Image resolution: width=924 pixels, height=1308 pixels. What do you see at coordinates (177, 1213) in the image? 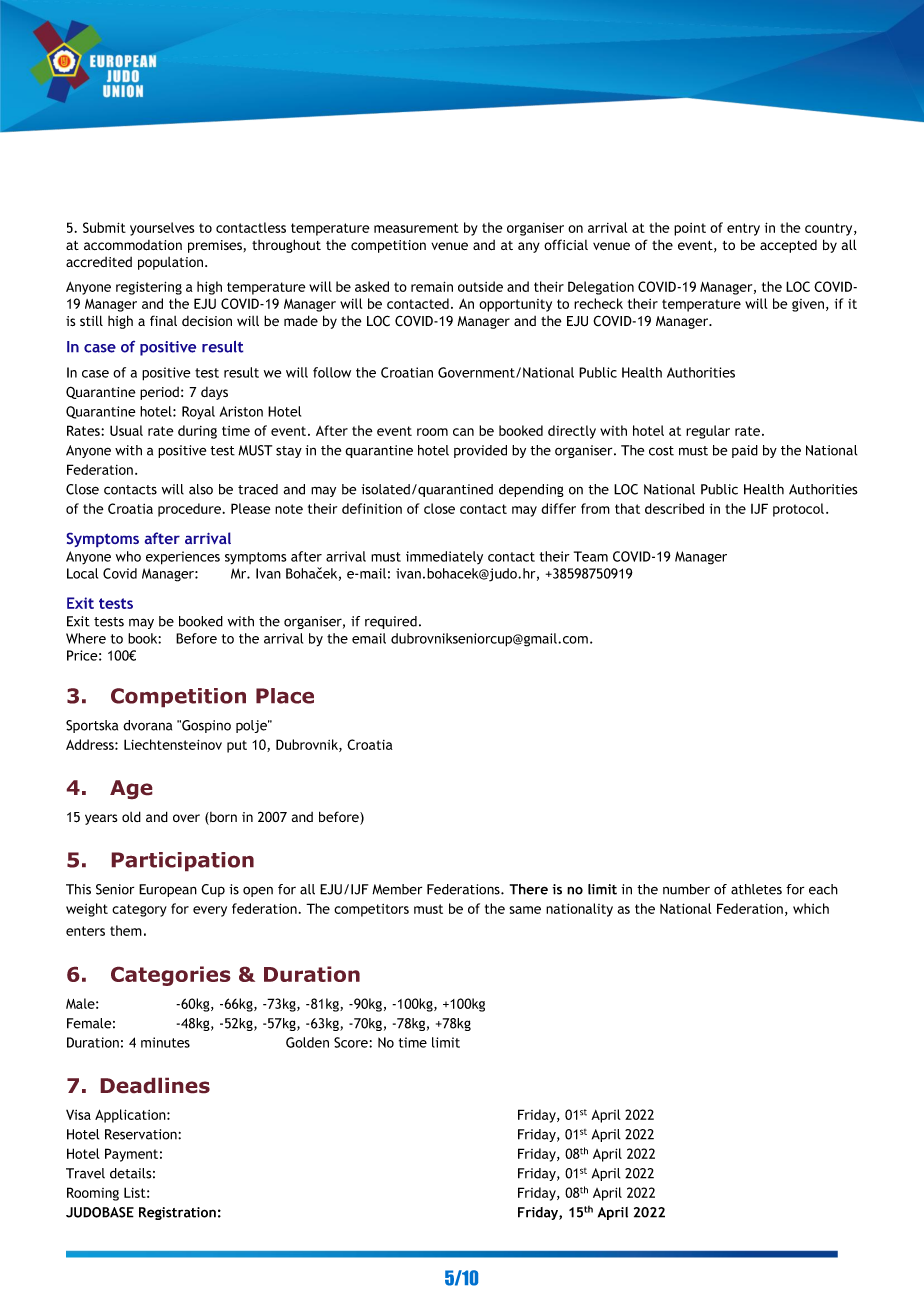
I see `Registration` at bounding box center [177, 1213].
